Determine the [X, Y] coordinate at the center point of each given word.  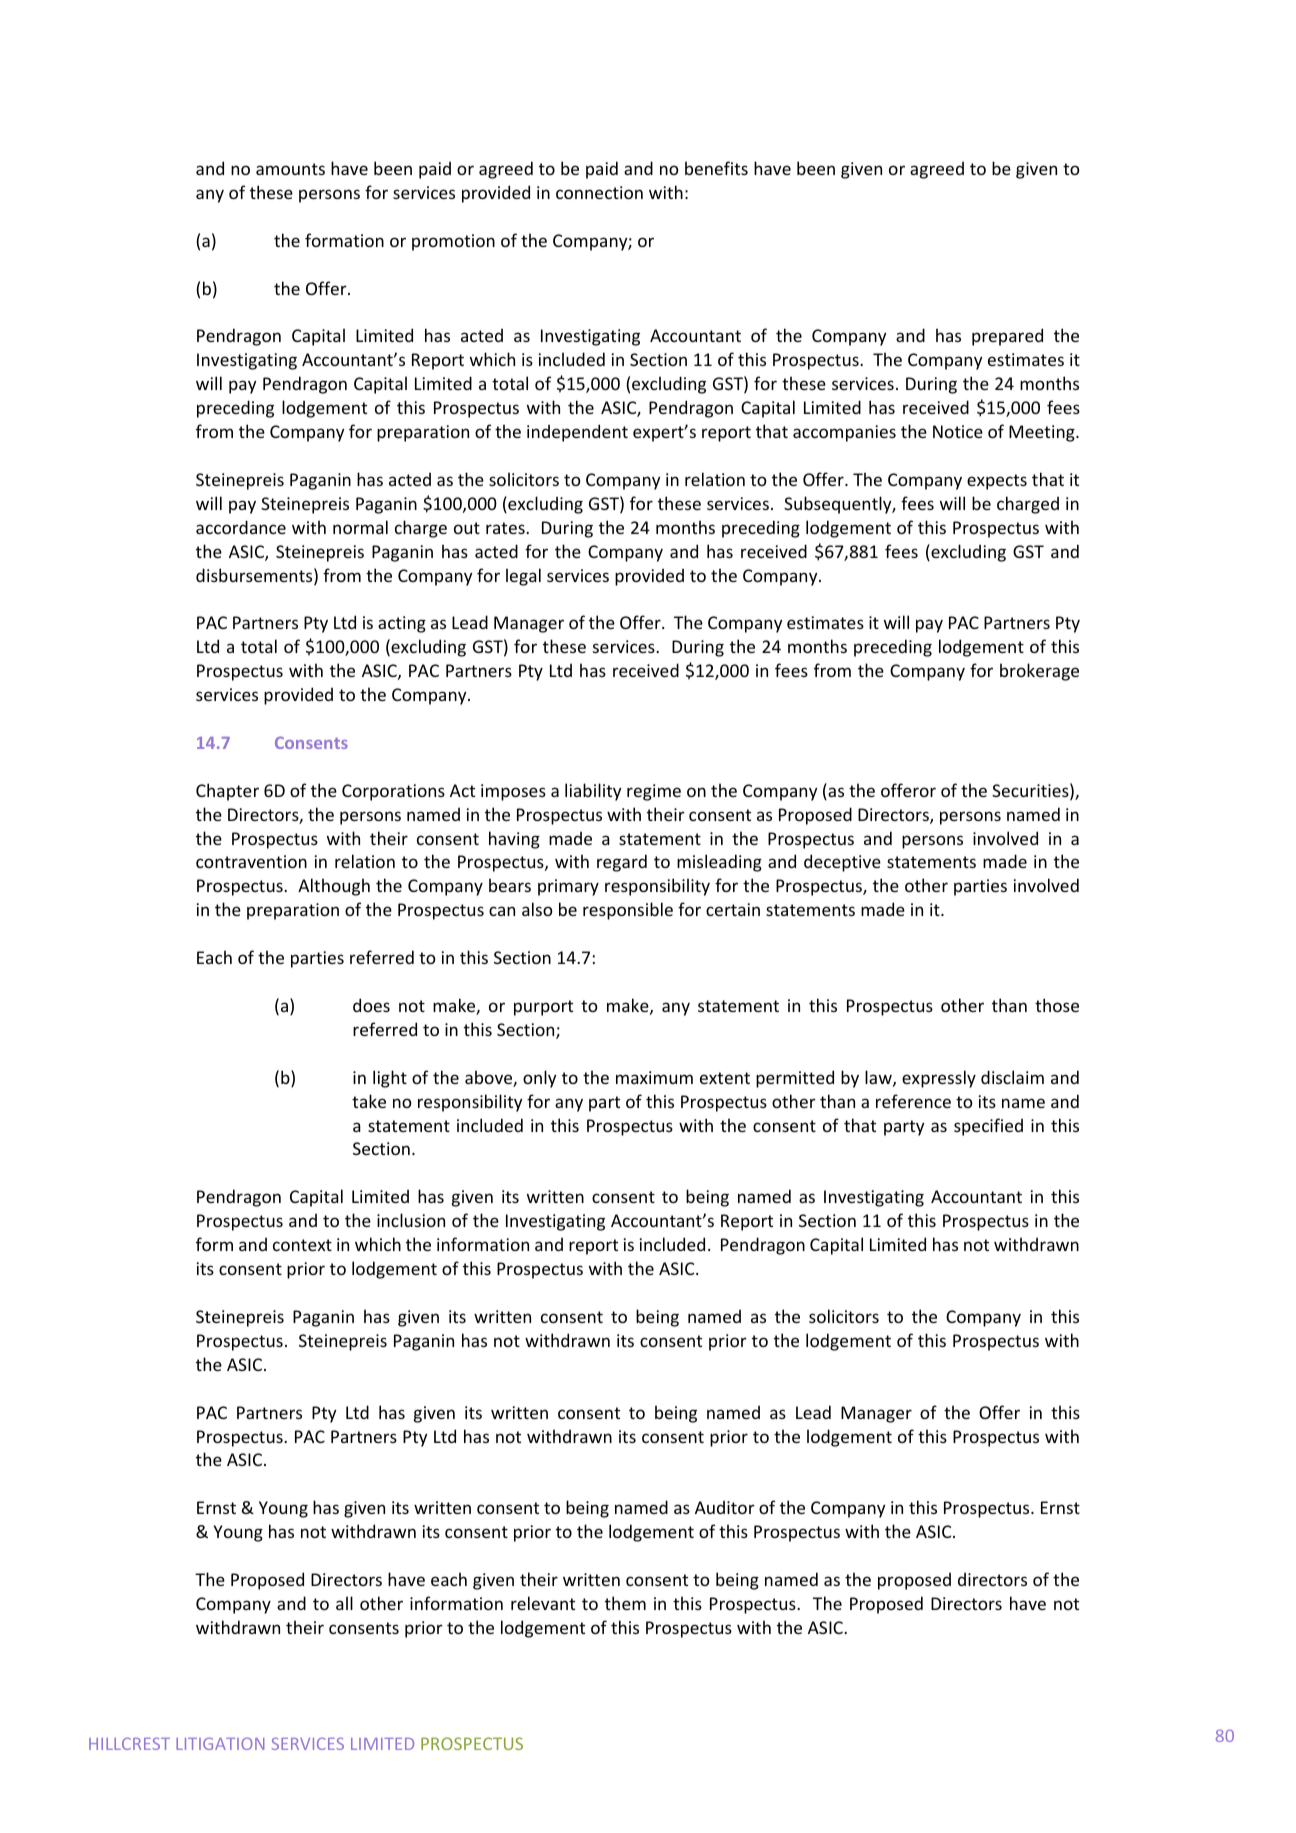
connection [599, 192]
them [625, 1603]
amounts [290, 169]
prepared [1007, 337]
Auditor [725, 1507]
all [344, 1603]
